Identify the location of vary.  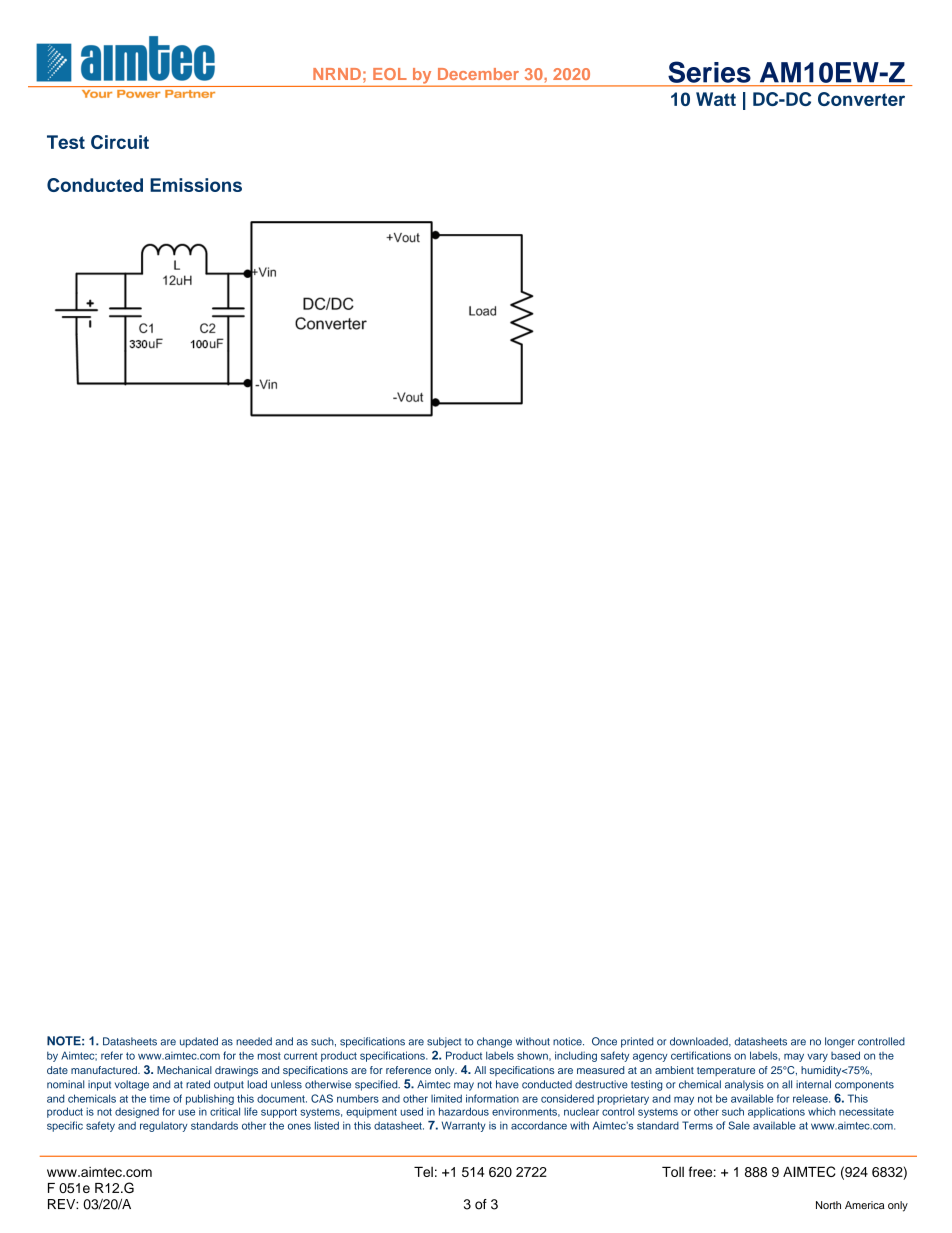
(817, 1057).
